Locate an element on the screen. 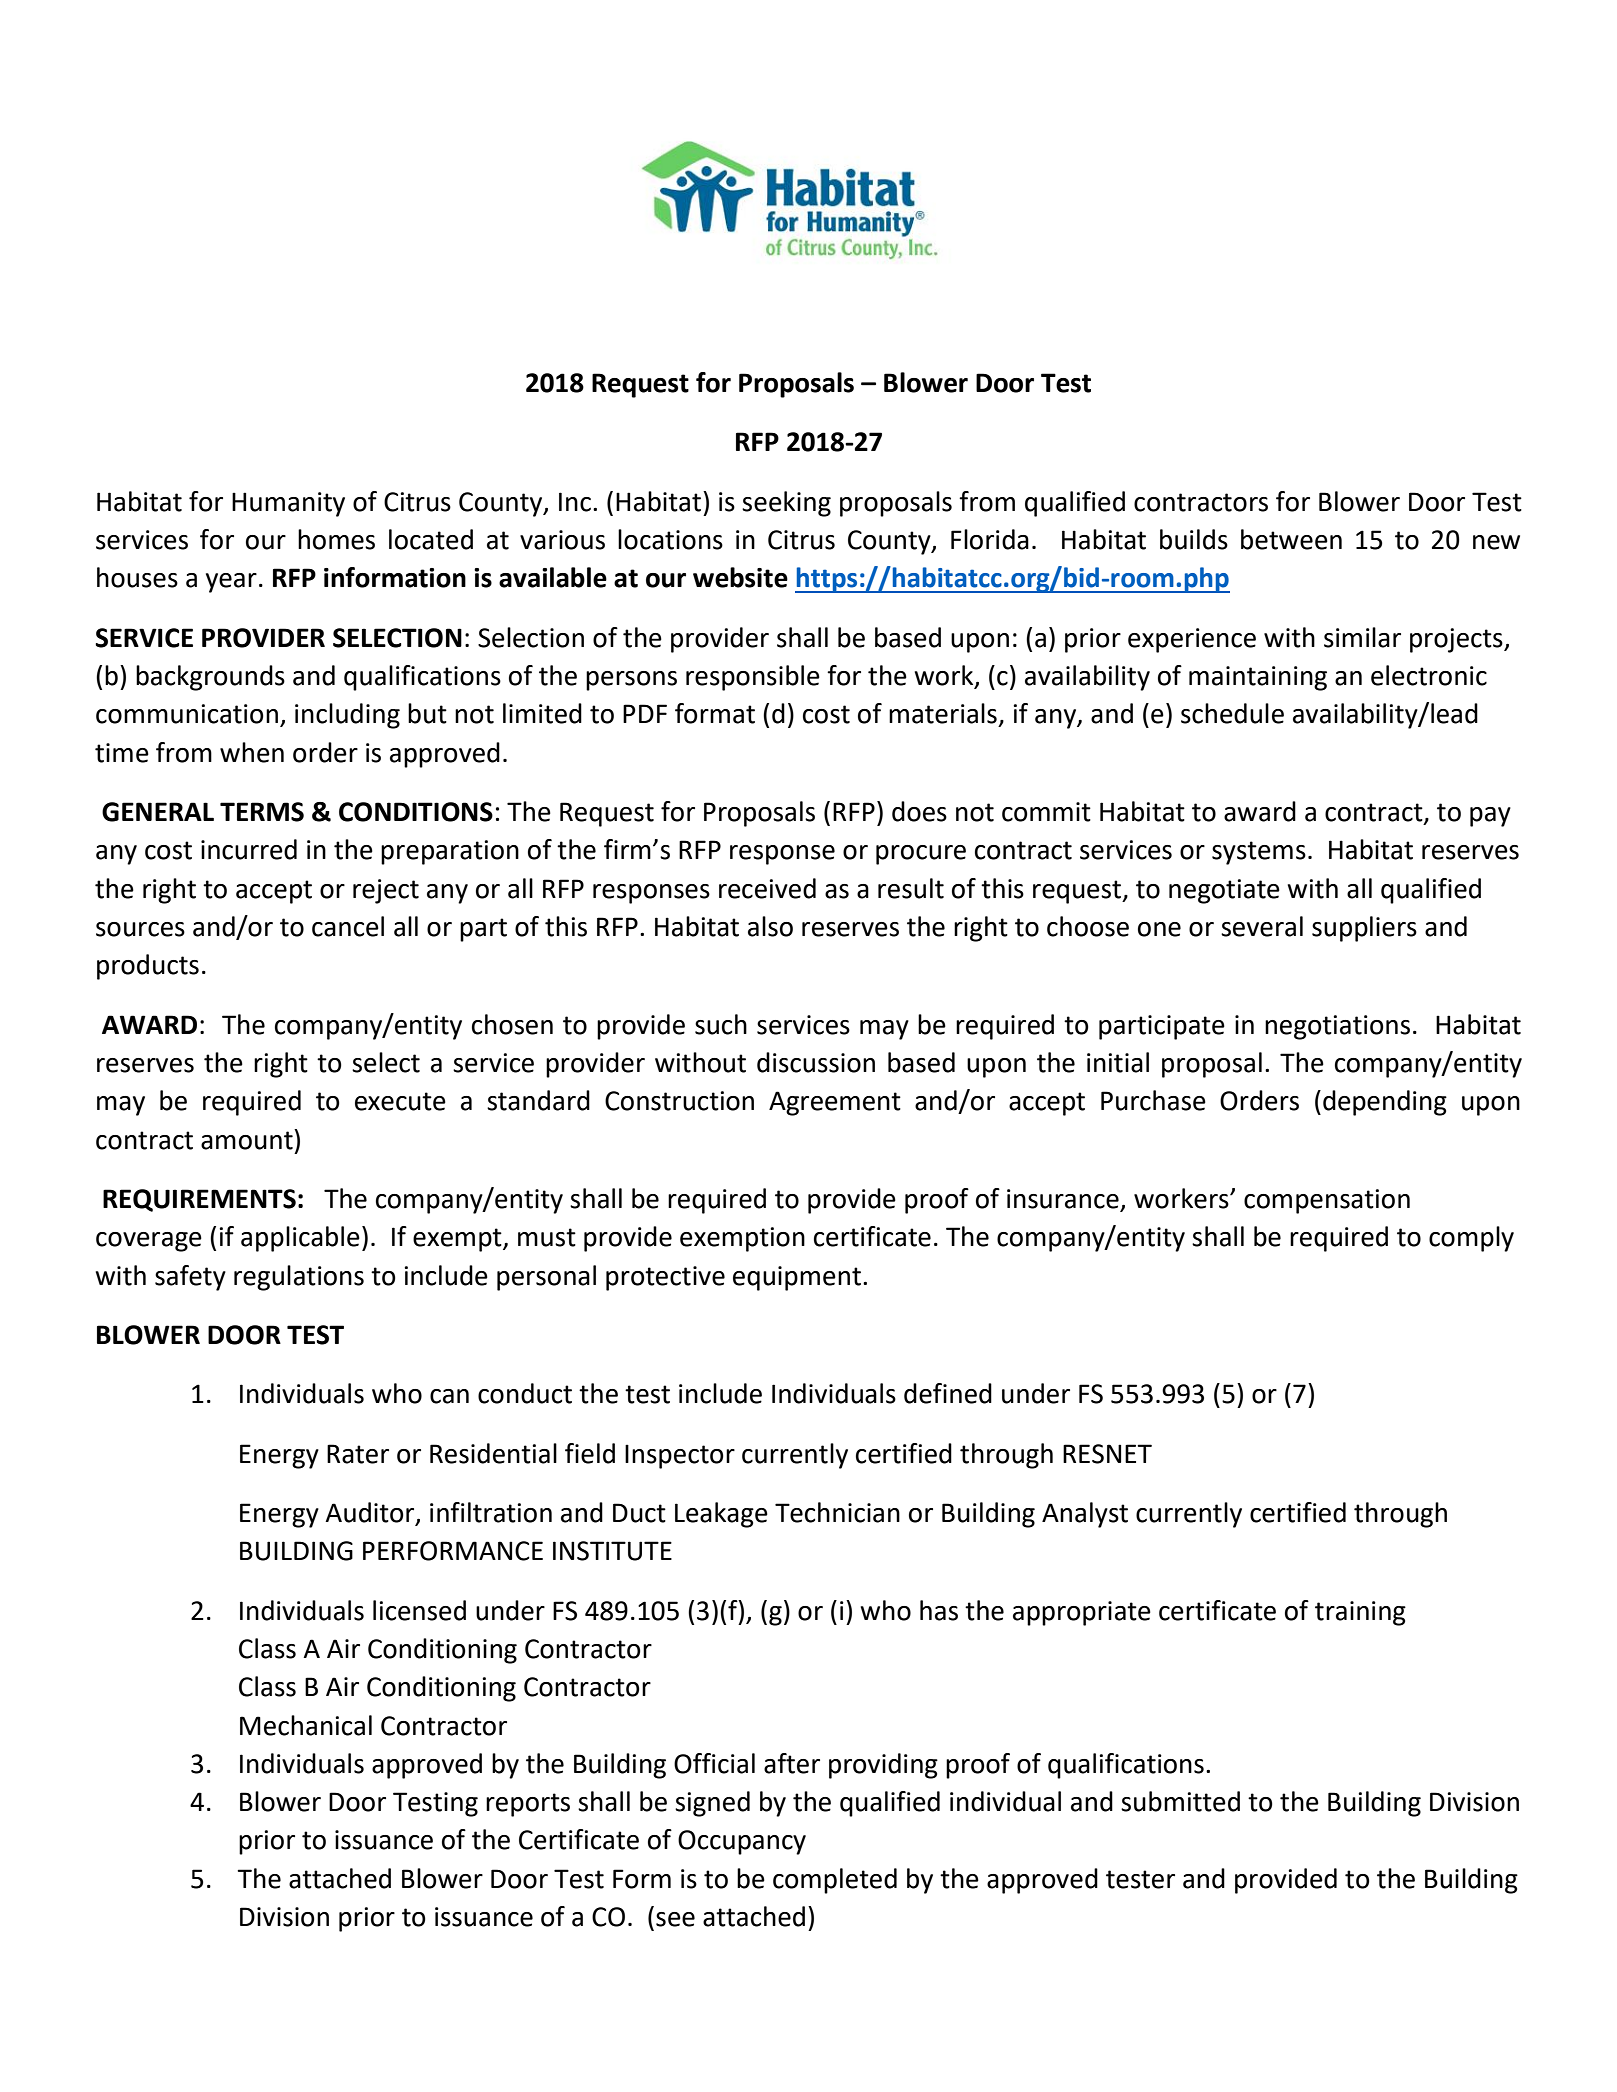  Mechanical is located at coordinates (306, 1725).
